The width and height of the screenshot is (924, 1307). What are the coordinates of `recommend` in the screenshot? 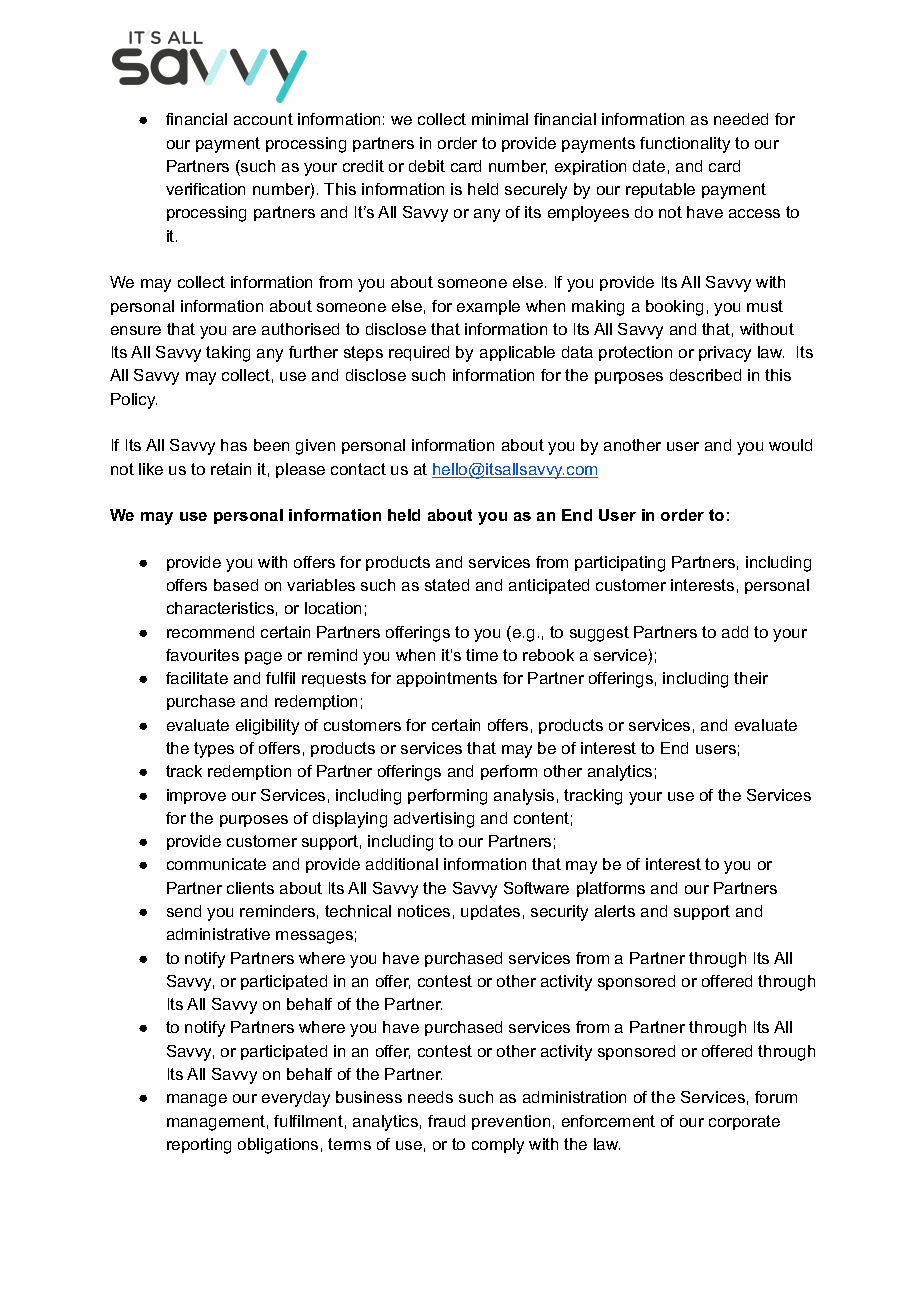 It's located at (210, 632).
